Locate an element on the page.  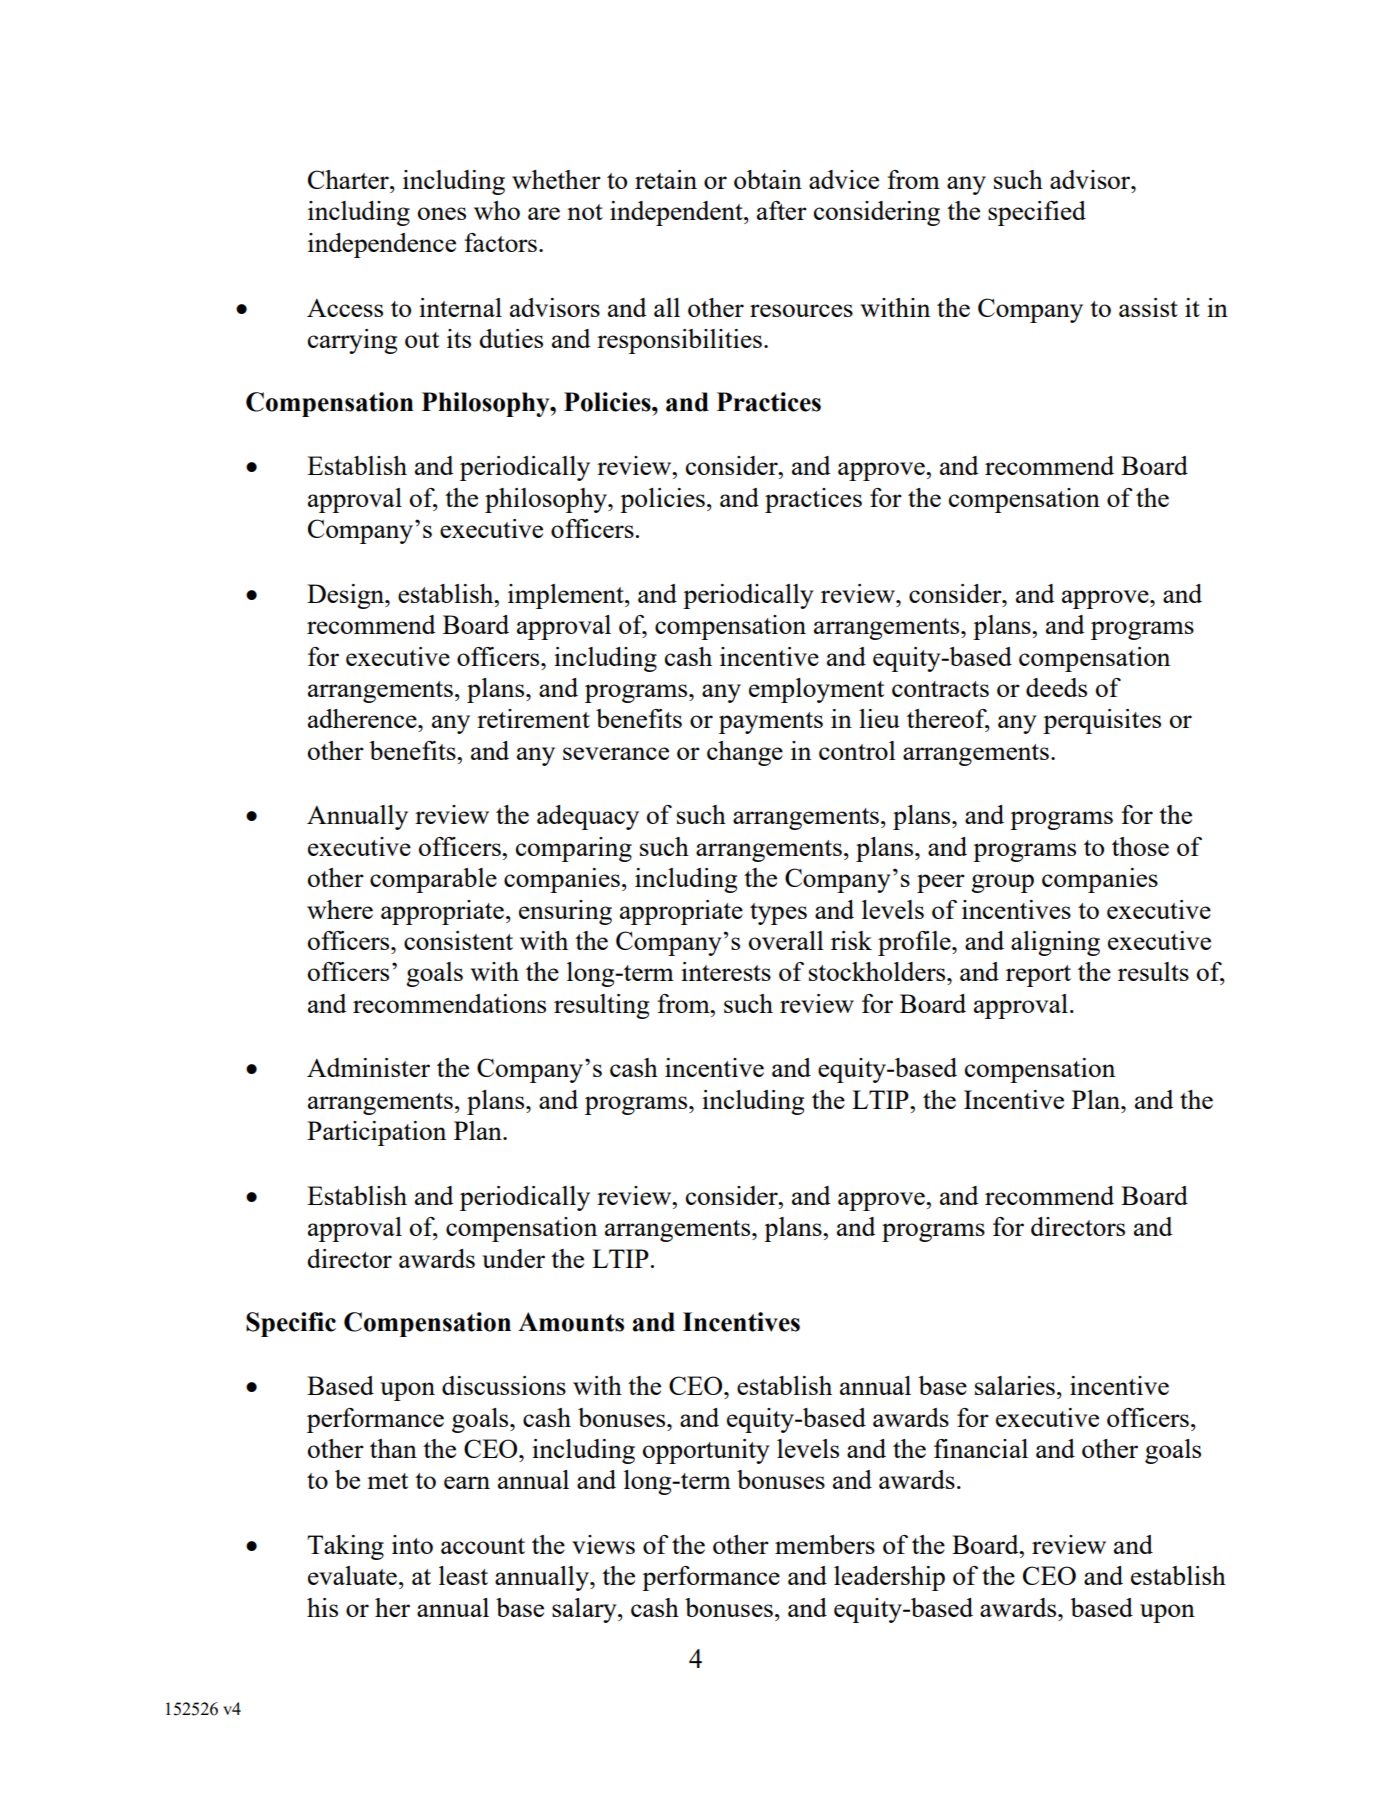
types is located at coordinates (778, 914).
